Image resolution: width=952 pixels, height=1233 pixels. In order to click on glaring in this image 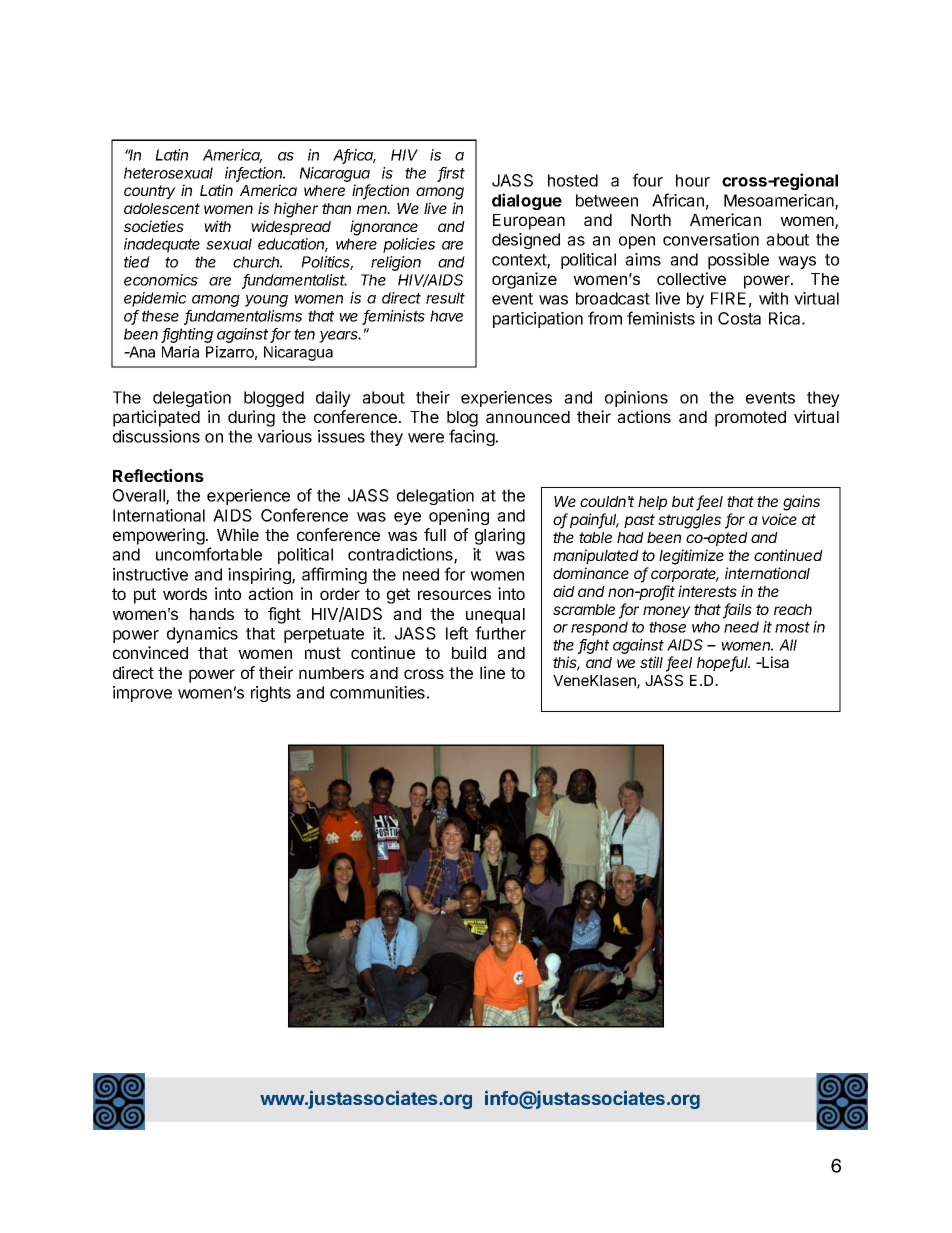, I will do `click(500, 536)`.
